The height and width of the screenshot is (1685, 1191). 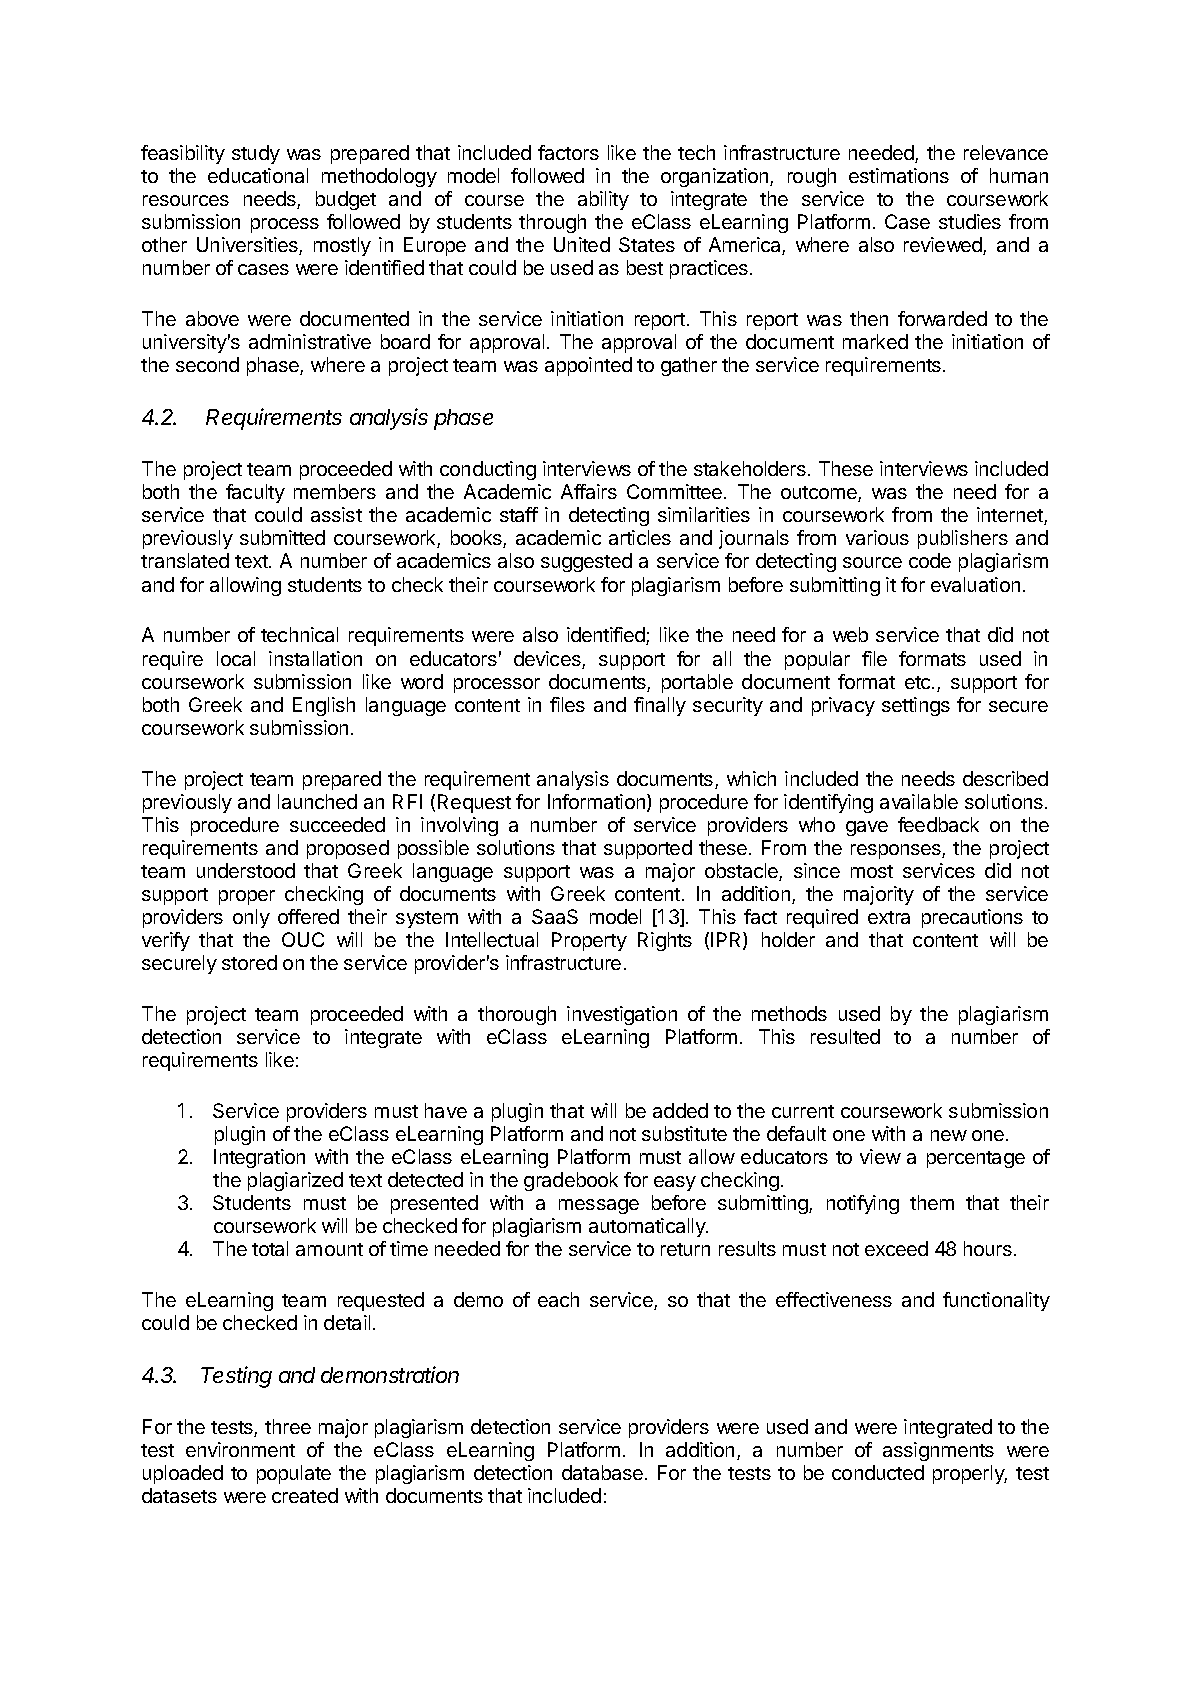 I want to click on investigation, so click(x=622, y=1015).
